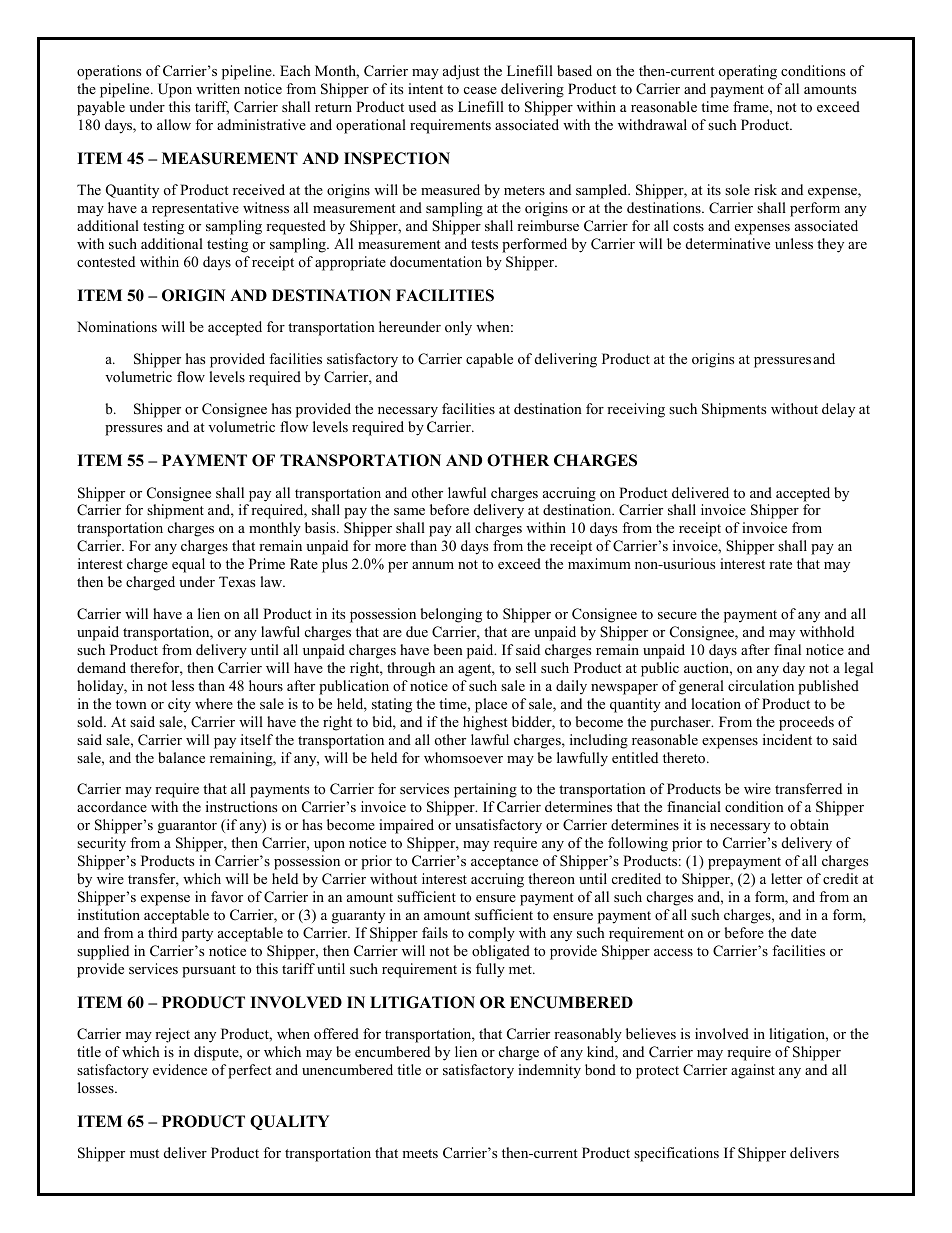 This screenshot has height=1233, width=952. Describe the element at coordinates (480, 90) in the screenshot. I see `cease` at that location.
